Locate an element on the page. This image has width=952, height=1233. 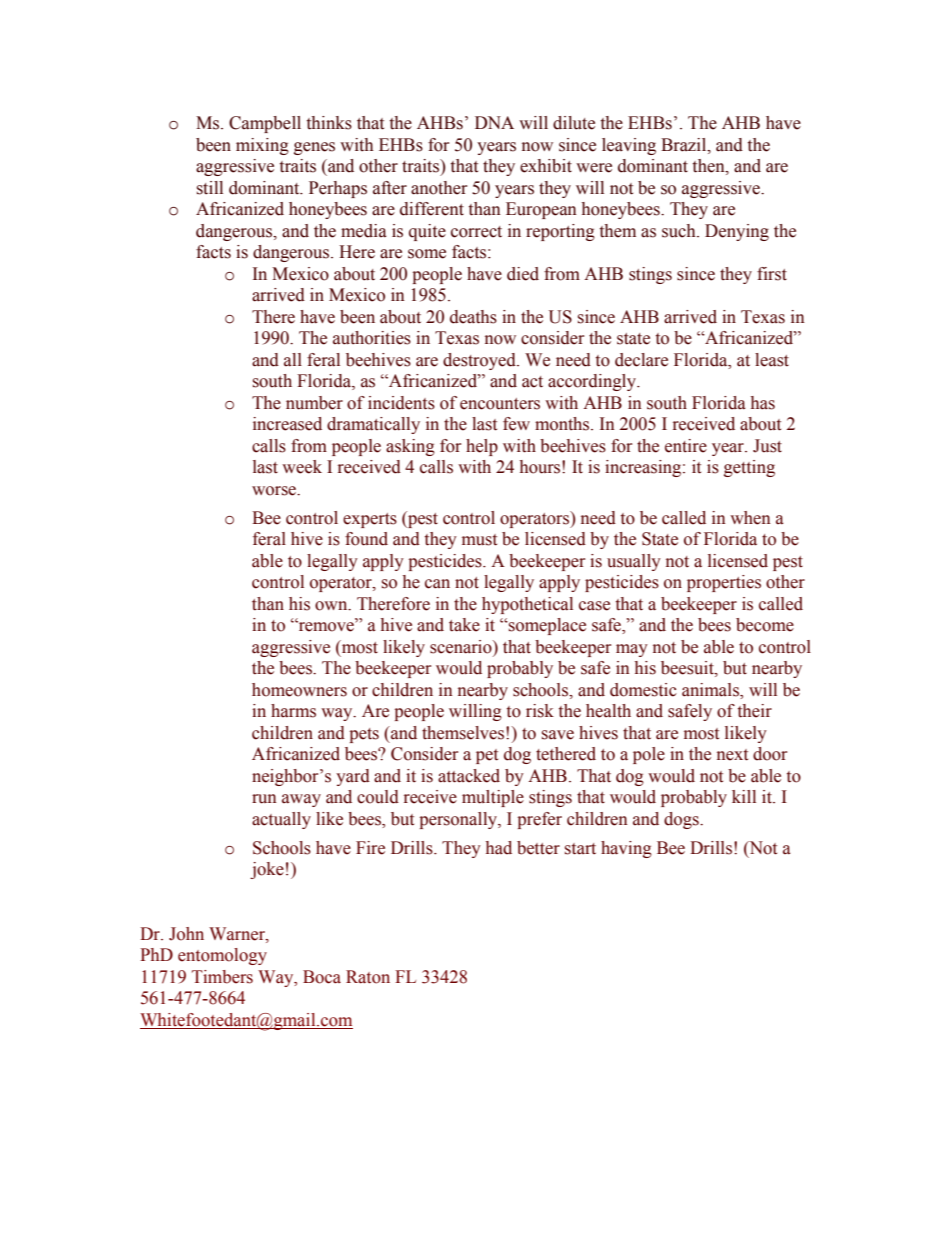
Brazil is located at coordinates (685, 145).
